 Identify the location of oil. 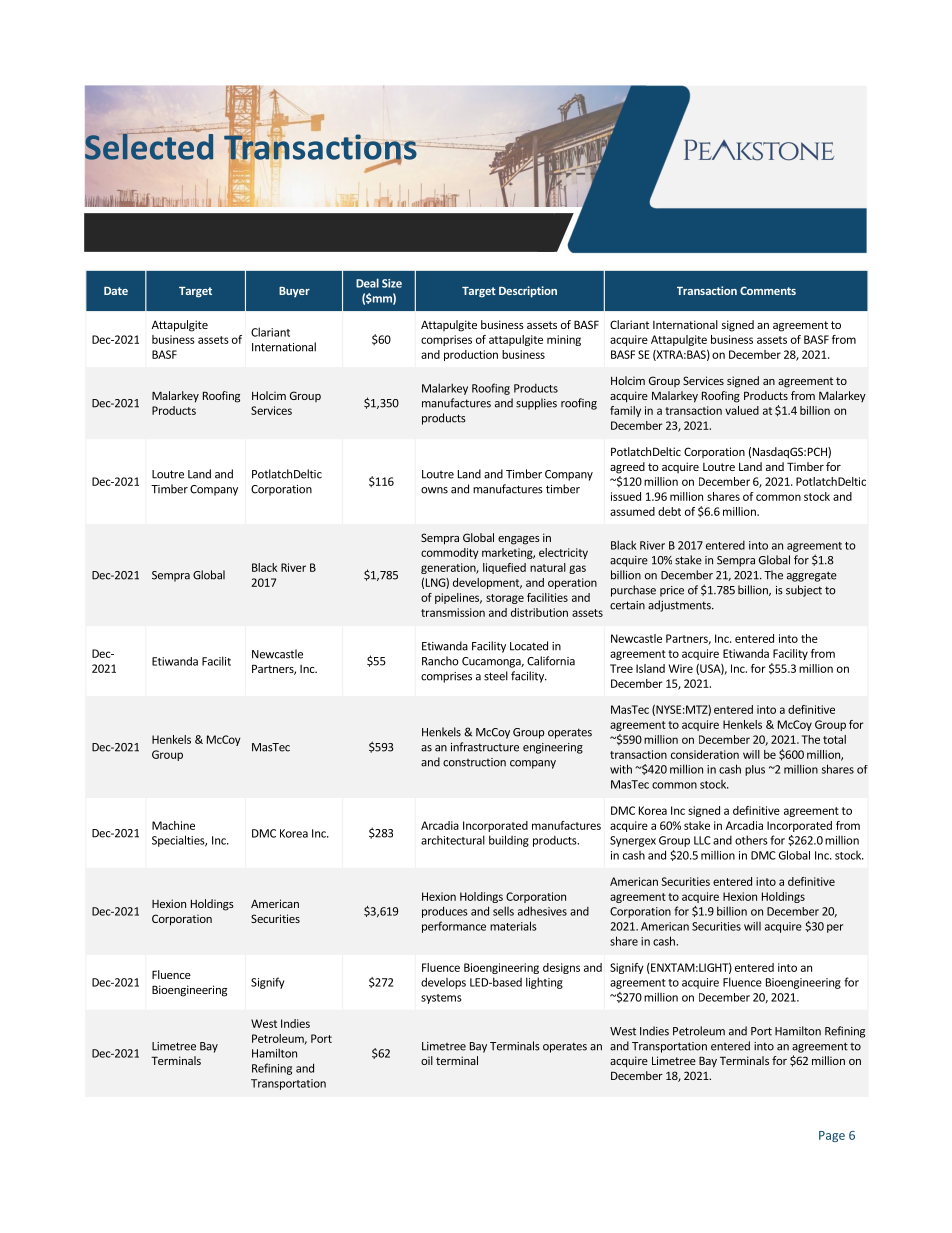
(427, 1060).
